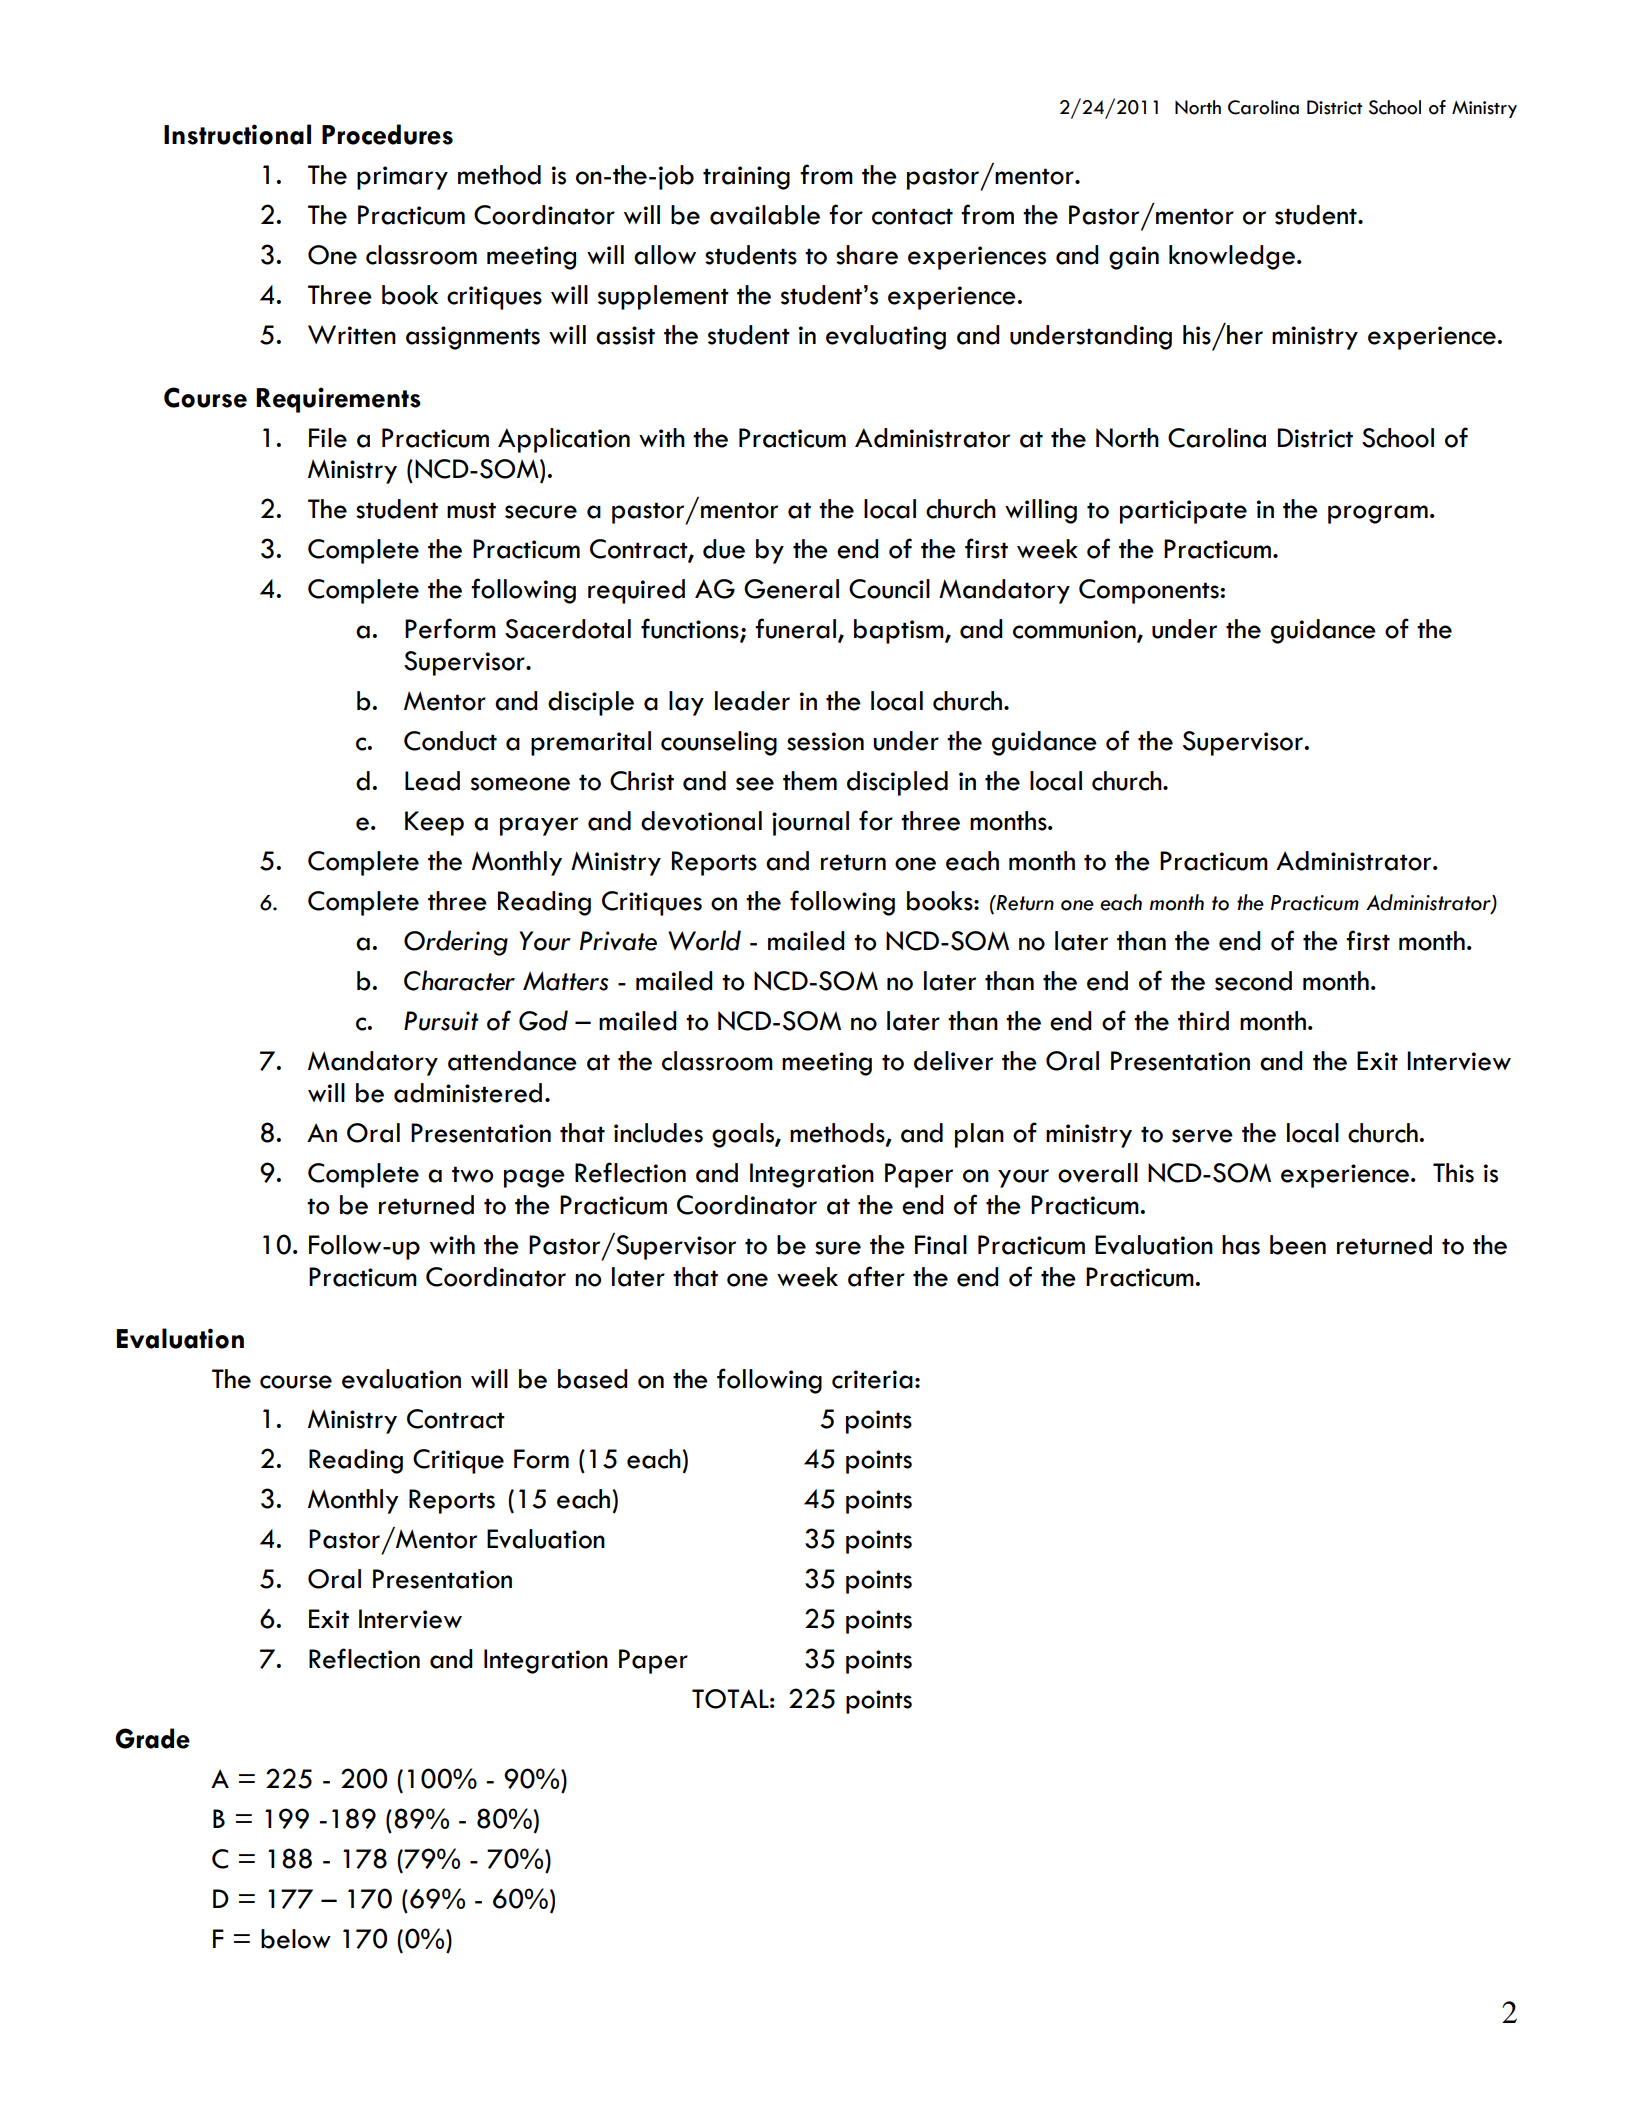 The image size is (1633, 2113). What do you see at coordinates (872, 1379) in the page?
I see `criteria` at bounding box center [872, 1379].
